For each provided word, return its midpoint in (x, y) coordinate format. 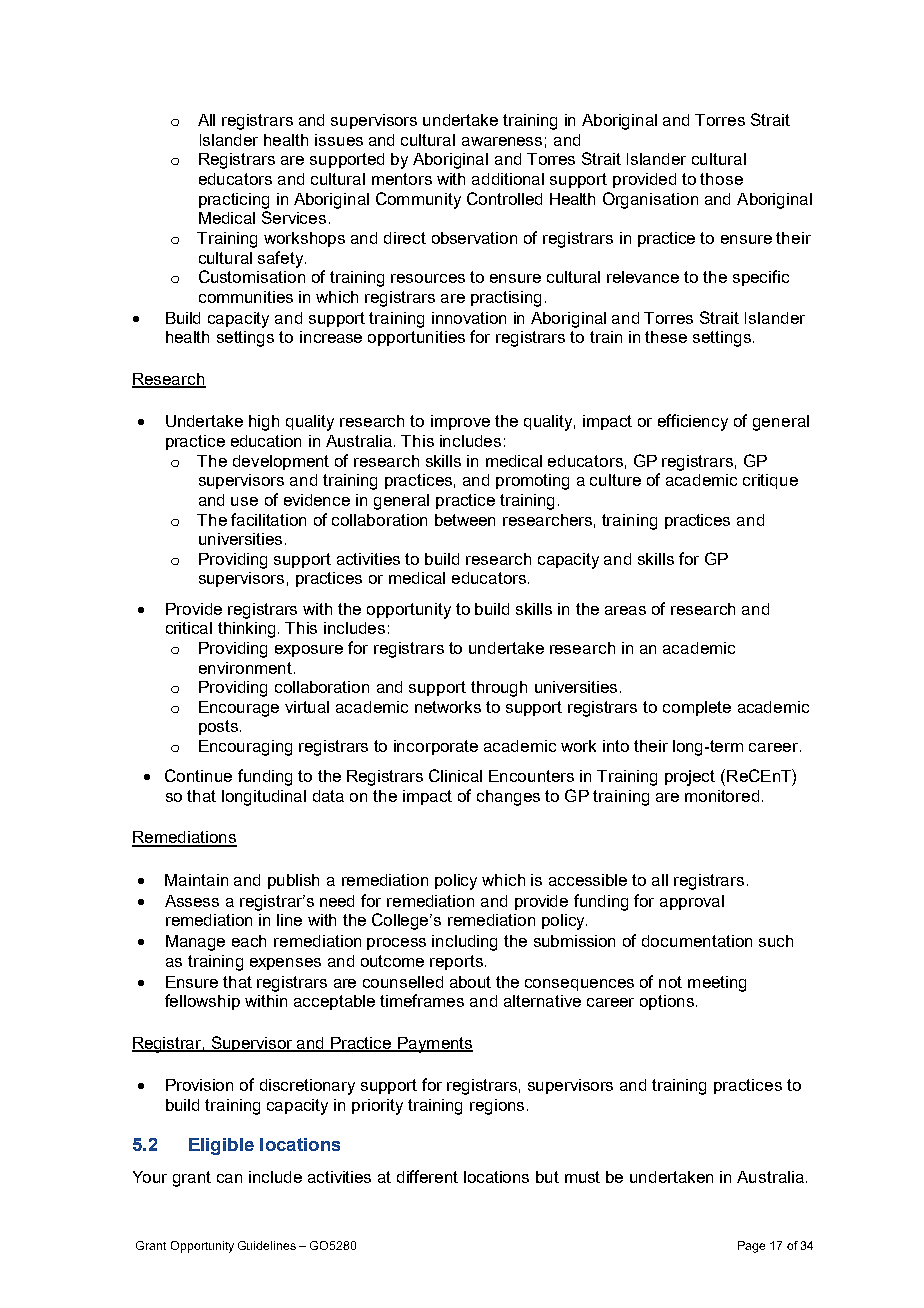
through (499, 689)
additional (508, 179)
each (249, 941)
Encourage (239, 709)
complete (697, 708)
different (427, 1176)
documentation (697, 941)
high (264, 423)
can (229, 1178)
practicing (234, 201)
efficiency (693, 422)
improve (460, 422)
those (721, 179)
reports (456, 962)
